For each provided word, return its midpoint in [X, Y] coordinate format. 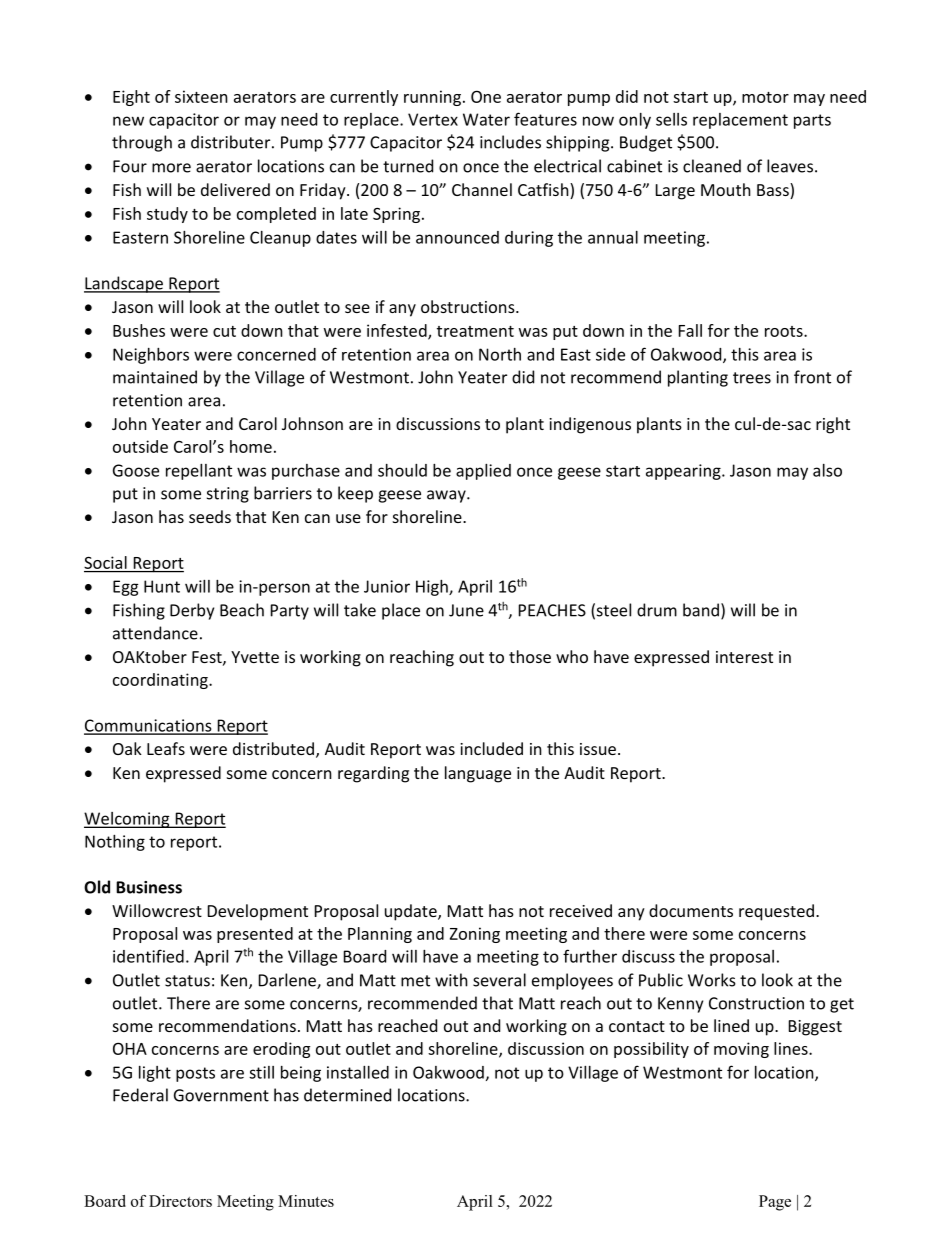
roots [785, 331]
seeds [210, 516]
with [451, 980]
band [701, 610]
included [491, 748]
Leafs [166, 748]
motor [765, 97]
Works [712, 980]
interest [744, 657]
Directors [180, 1201]
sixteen [201, 96]
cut [224, 331]
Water [486, 119]
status [187, 981]
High [433, 588]
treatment [475, 331]
